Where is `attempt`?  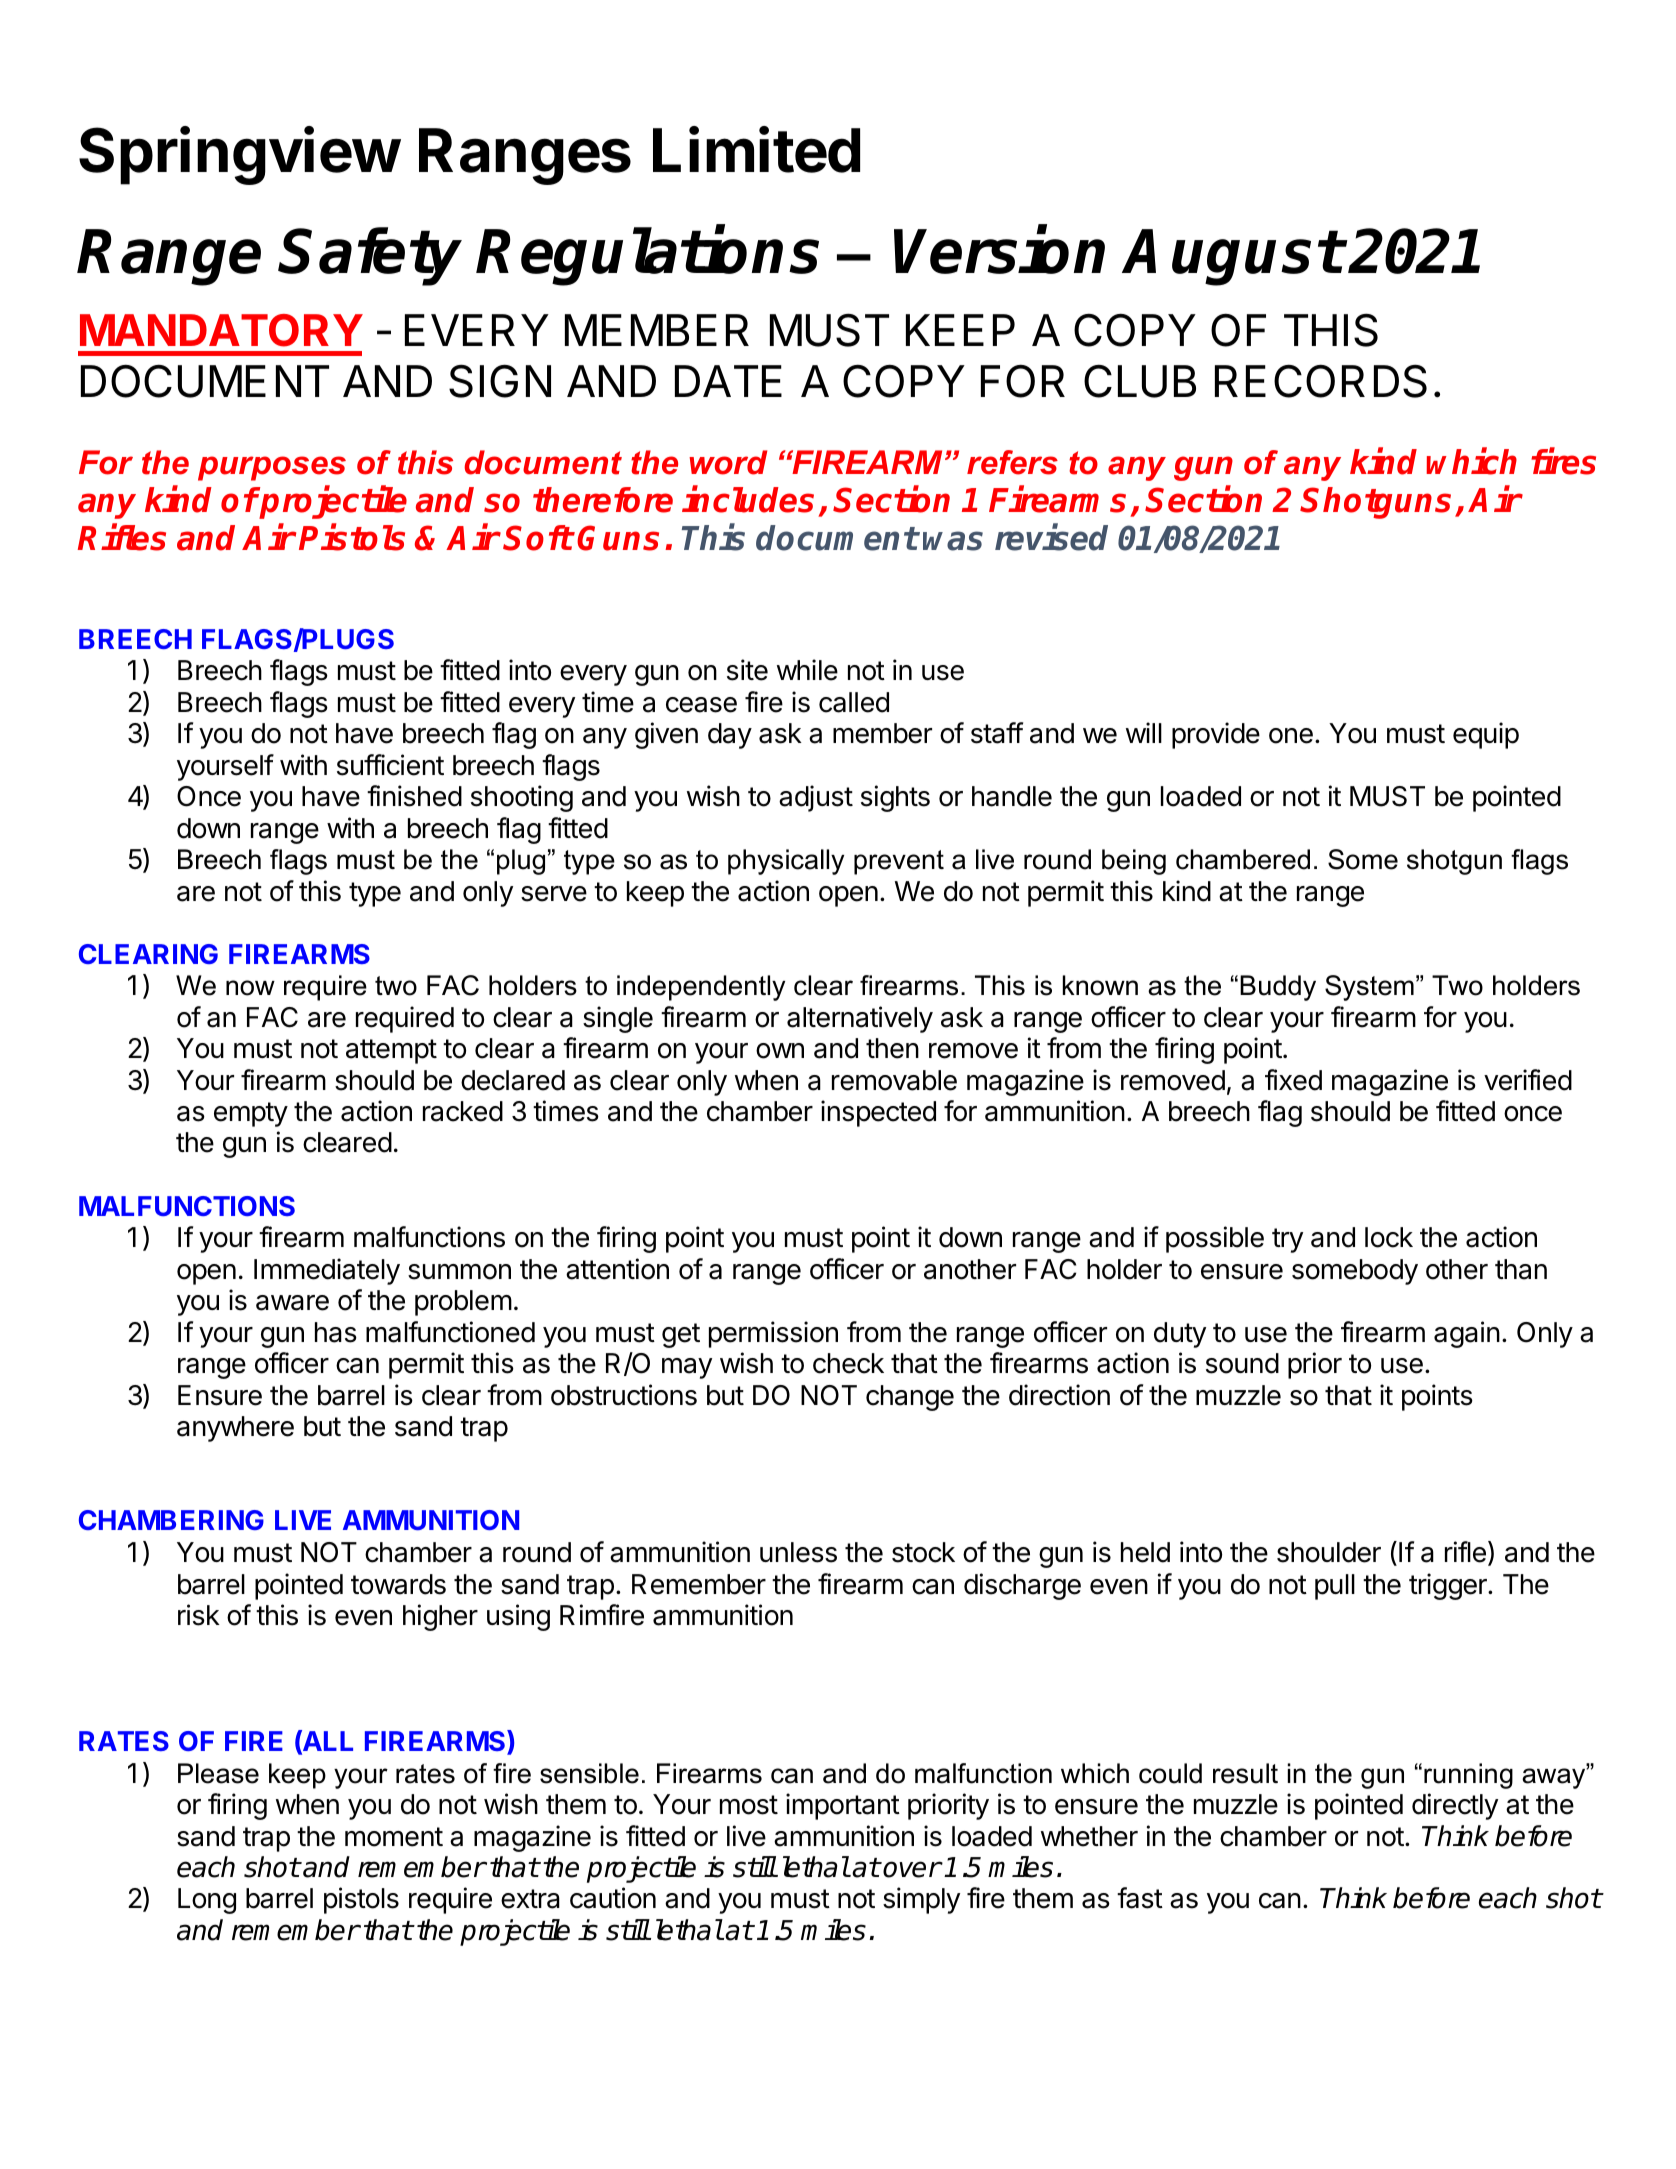
attempt is located at coordinates (391, 1051).
